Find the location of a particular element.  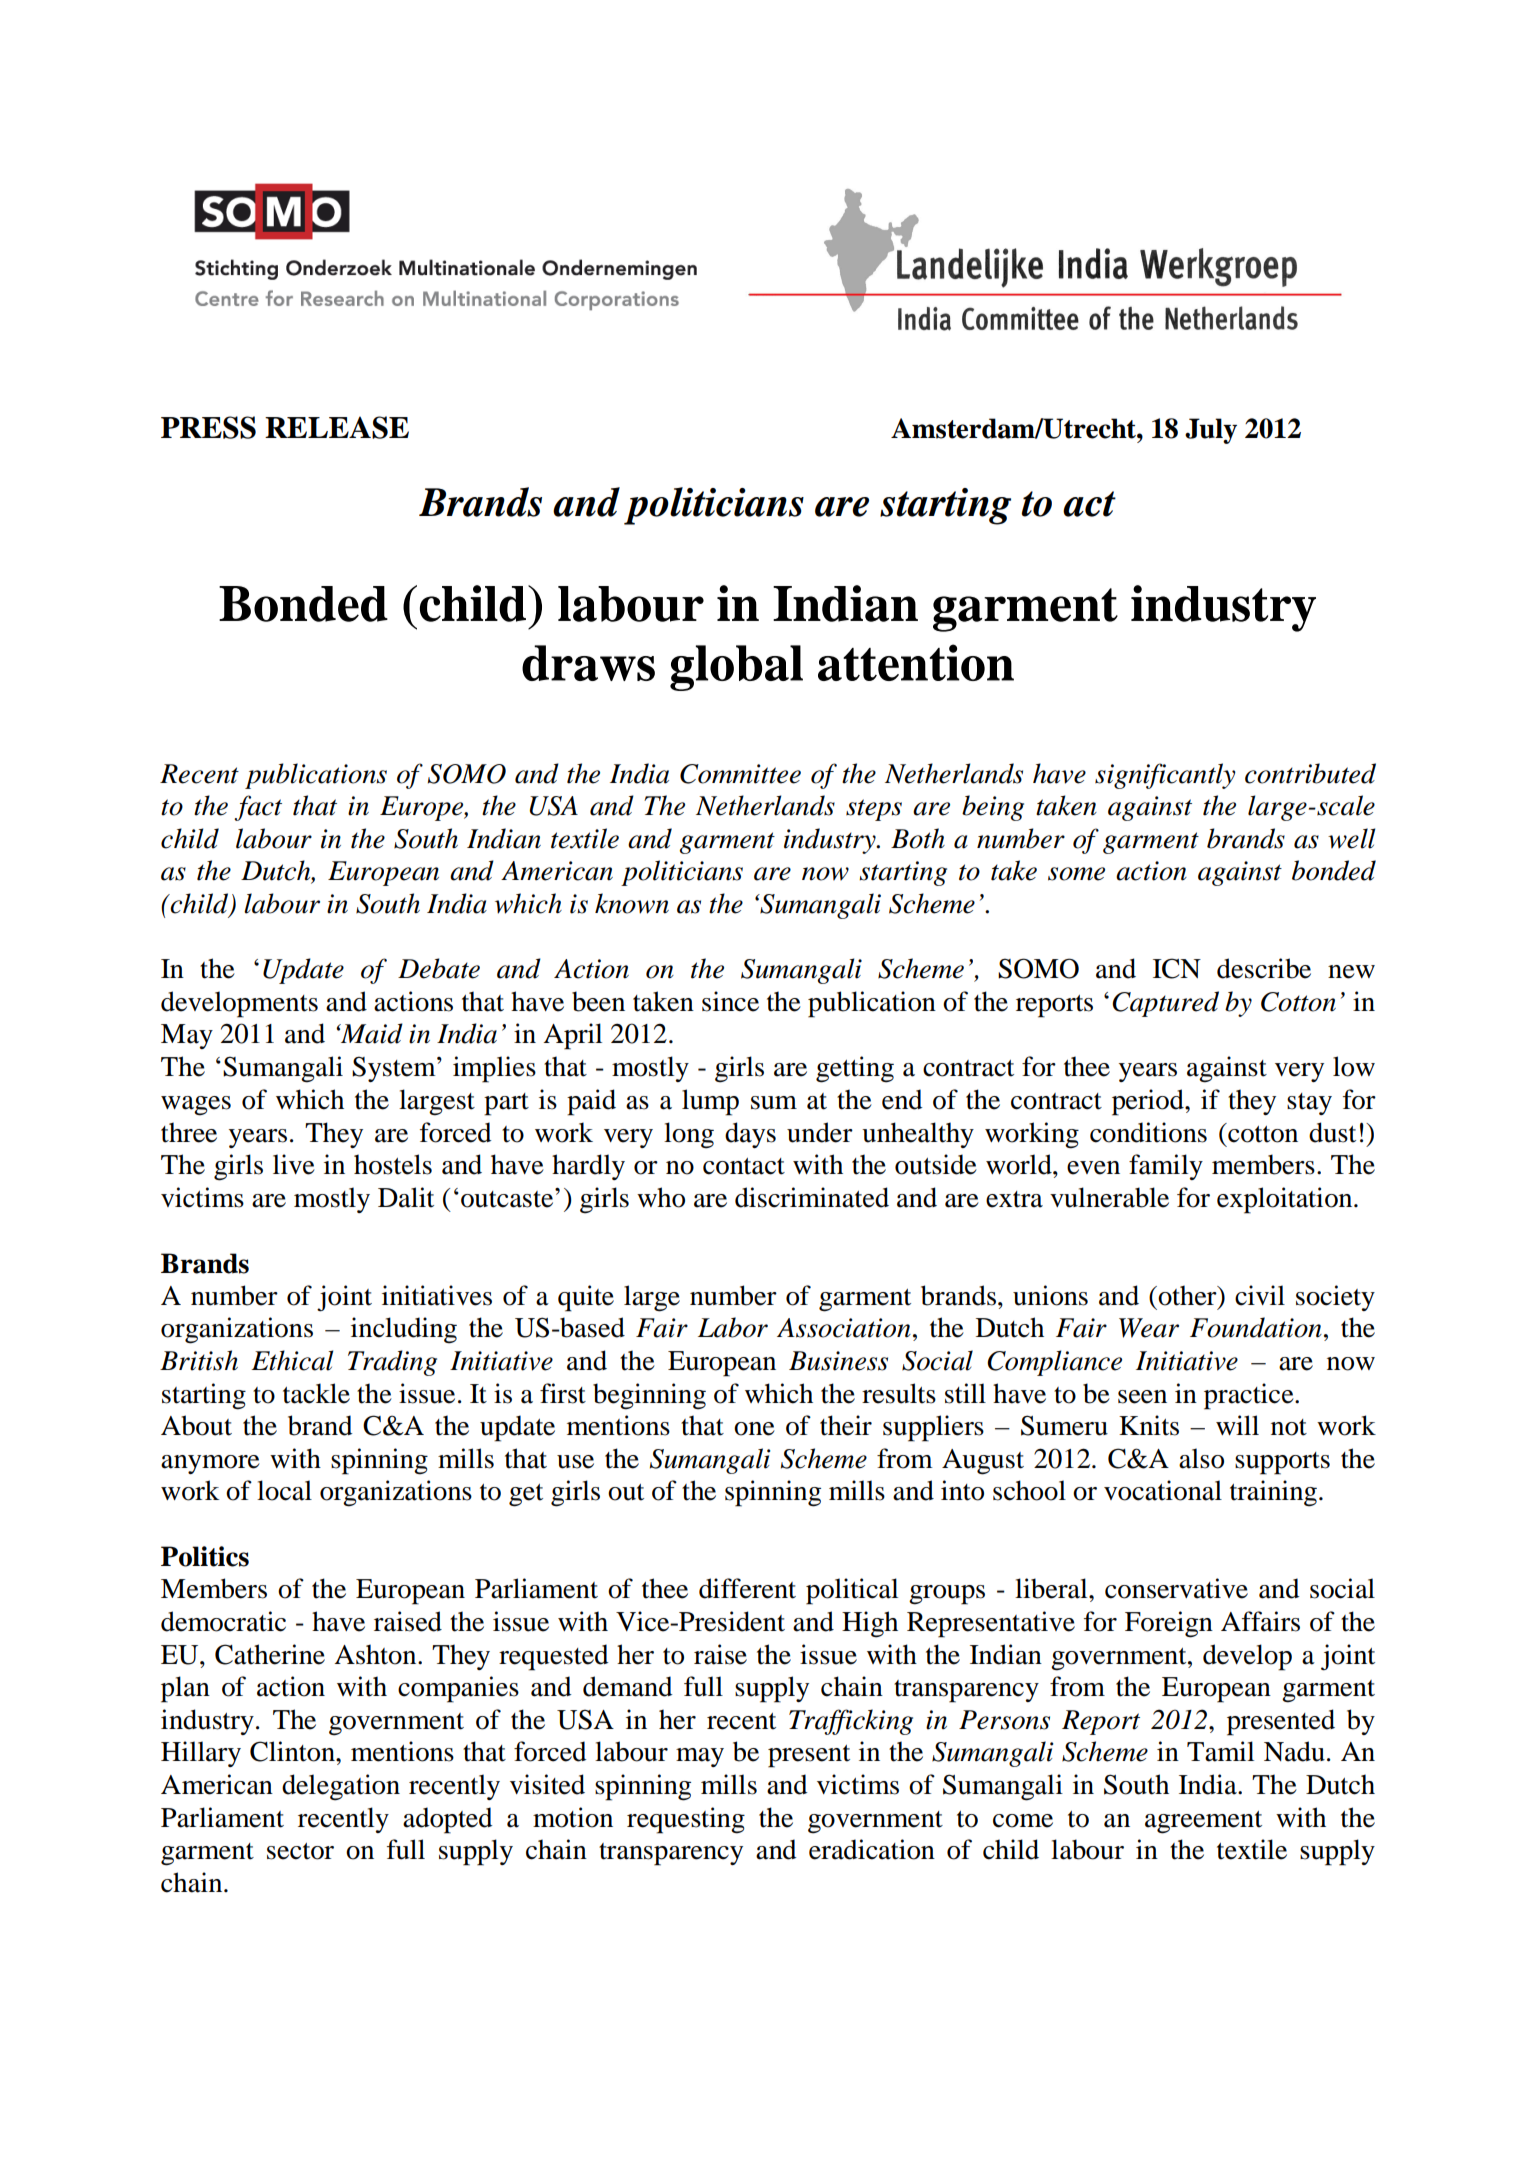

Ethical is located at coordinates (292, 1360).
